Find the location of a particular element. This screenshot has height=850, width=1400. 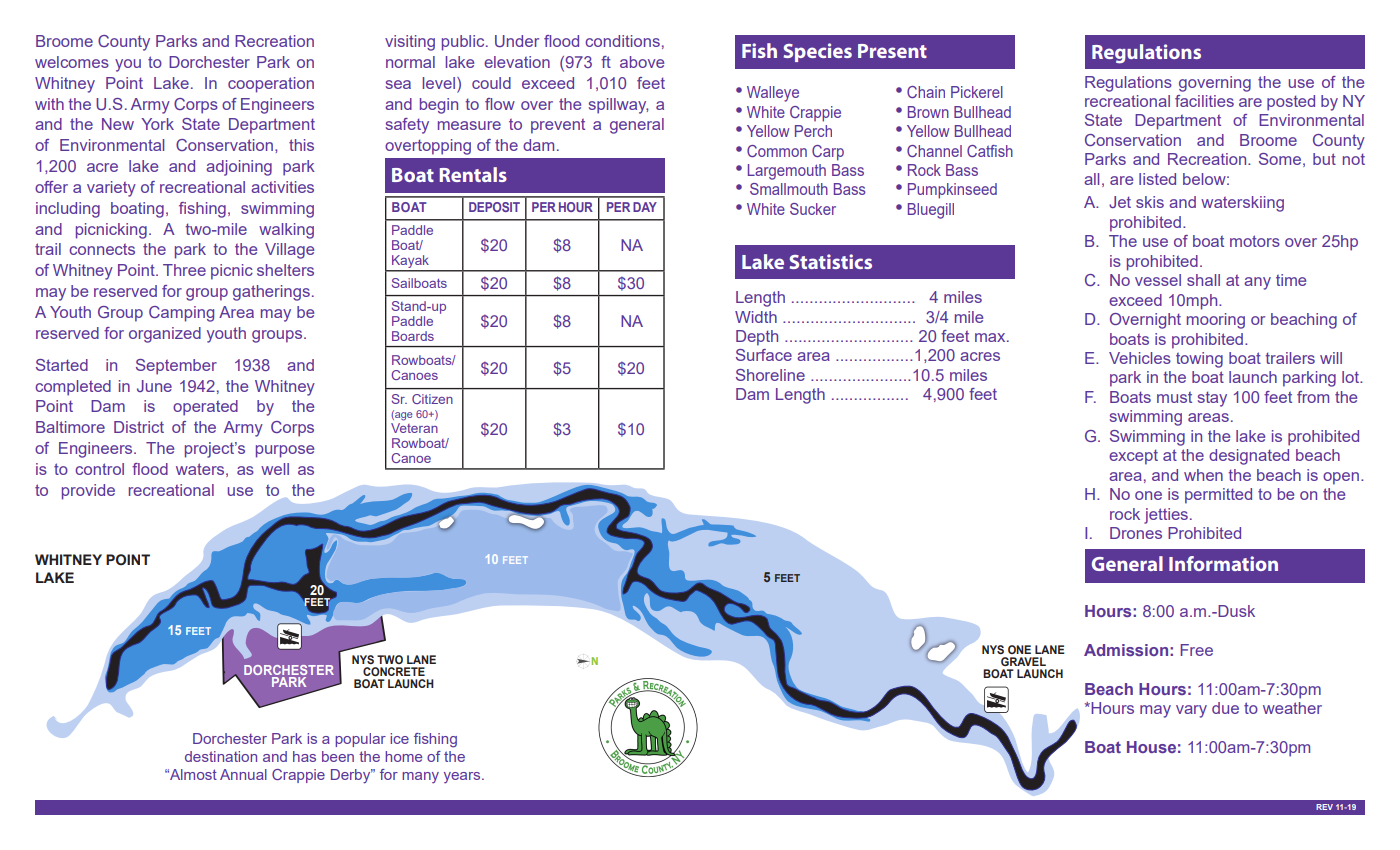

Veteran is located at coordinates (414, 428).
